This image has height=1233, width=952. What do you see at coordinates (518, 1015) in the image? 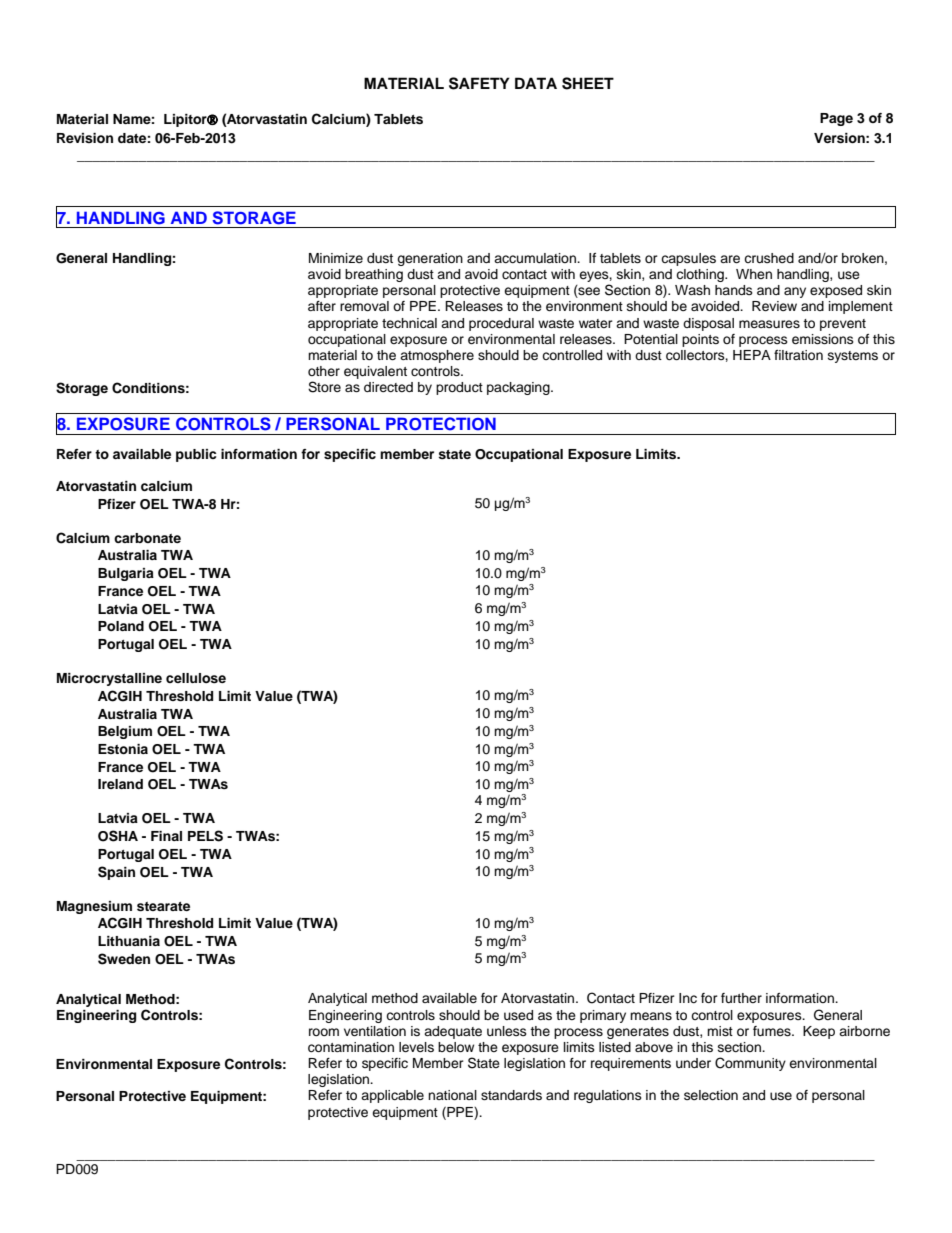
I see `used` at bounding box center [518, 1015].
